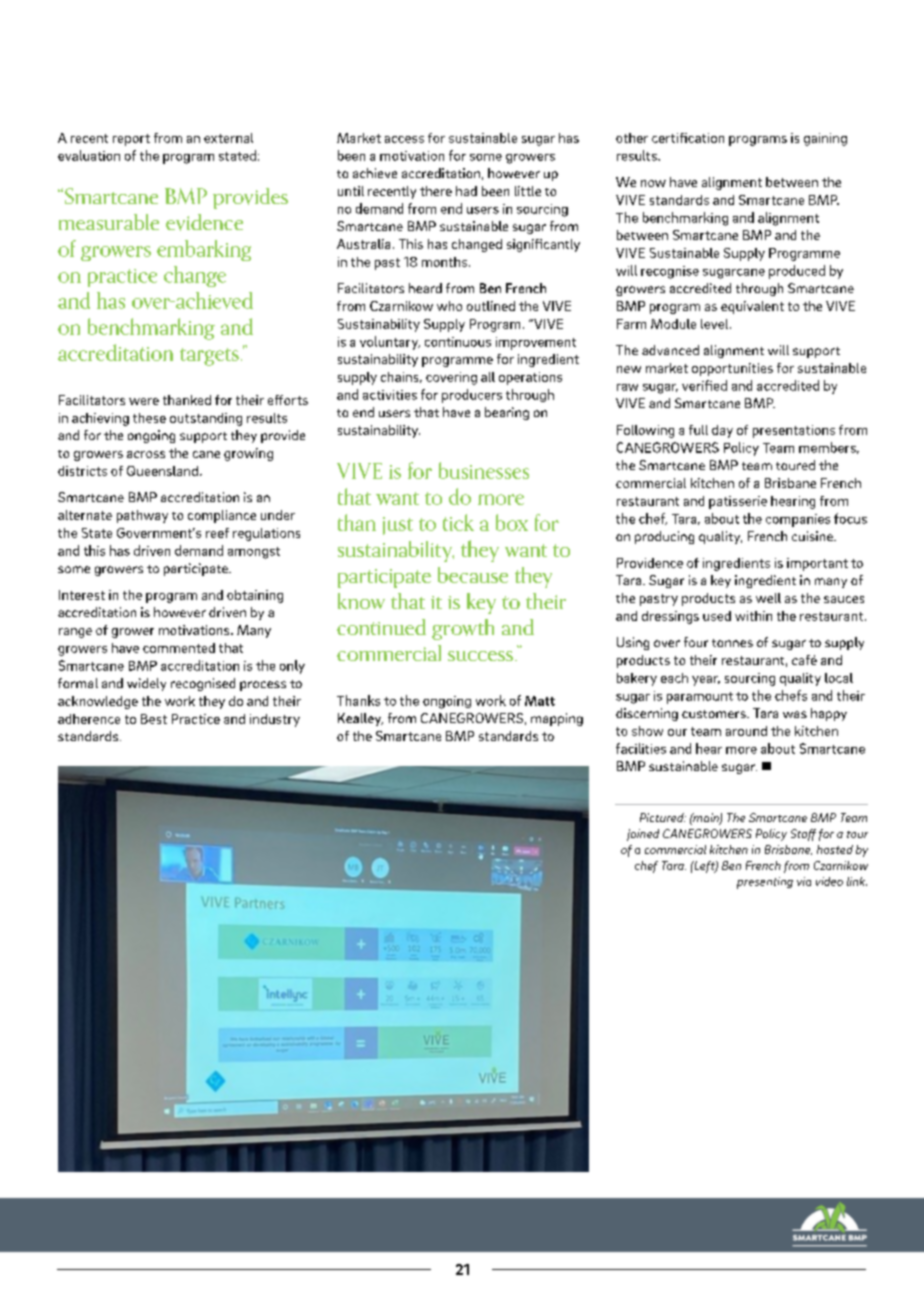 Image resolution: width=924 pixels, height=1308 pixels. Describe the element at coordinates (131, 140) in the screenshot. I see `report` at that location.
